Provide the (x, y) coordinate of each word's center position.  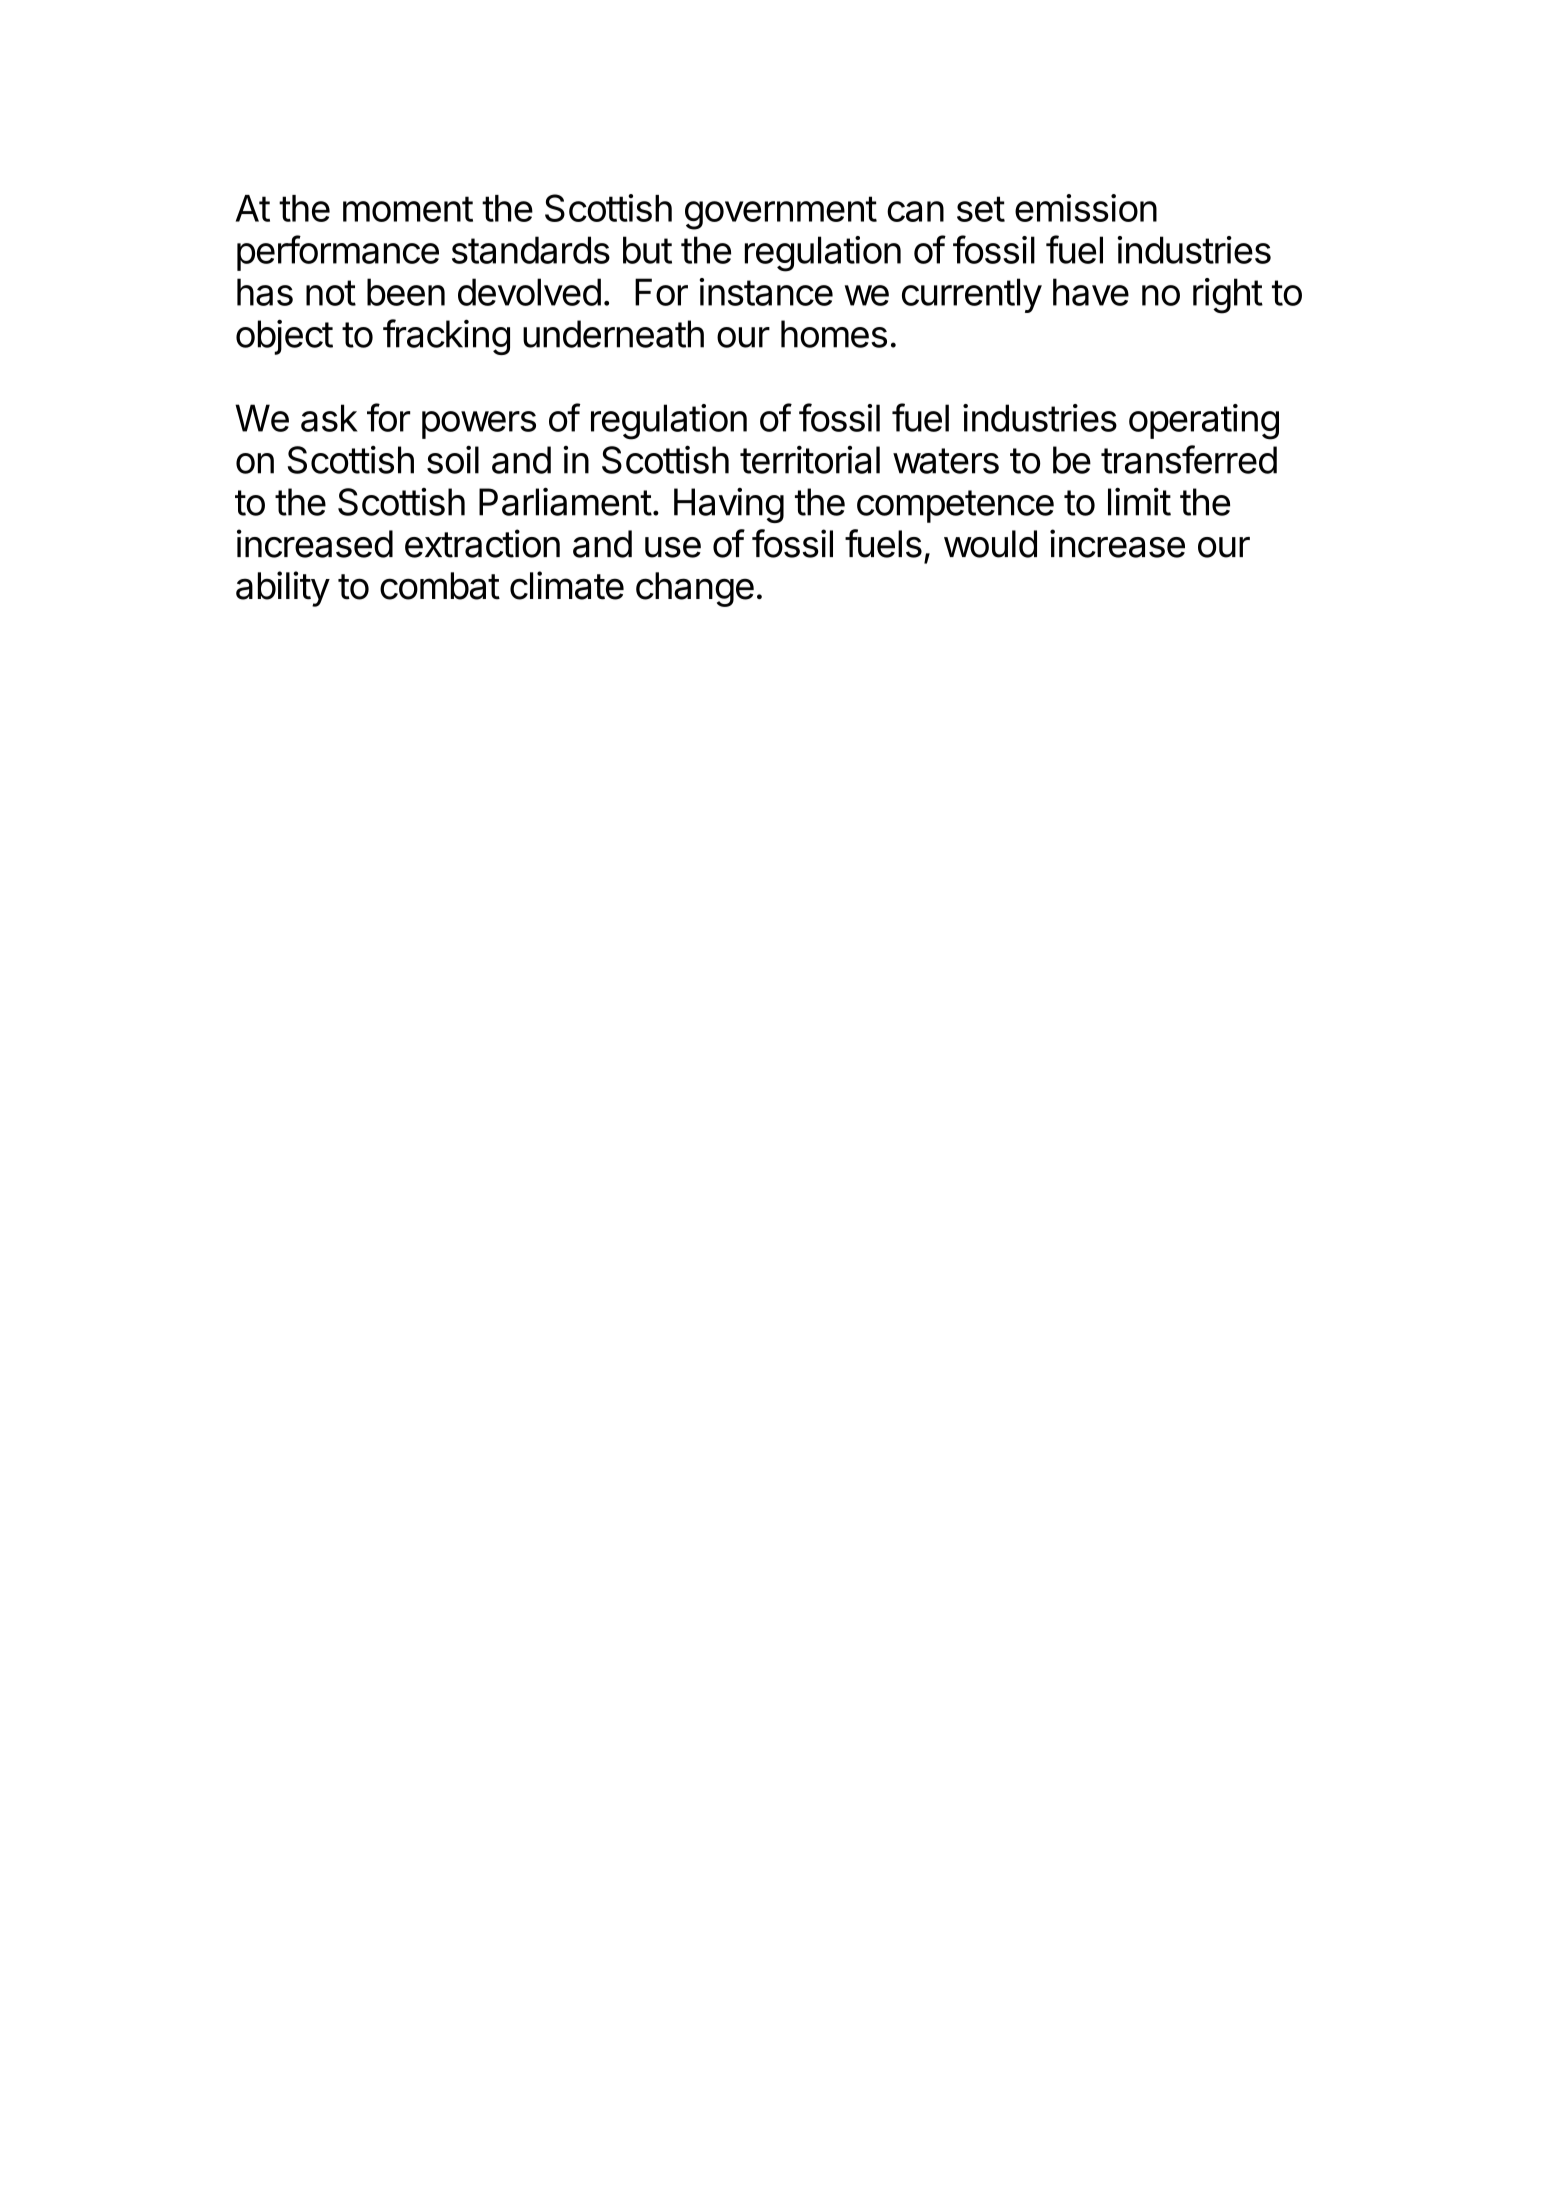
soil (453, 459)
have (1091, 292)
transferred (1189, 459)
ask (329, 418)
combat (440, 586)
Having (729, 505)
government (781, 213)
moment (408, 209)
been (406, 292)
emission (1086, 208)
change (695, 589)
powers (479, 425)
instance (766, 292)
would (990, 544)
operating (1204, 422)
